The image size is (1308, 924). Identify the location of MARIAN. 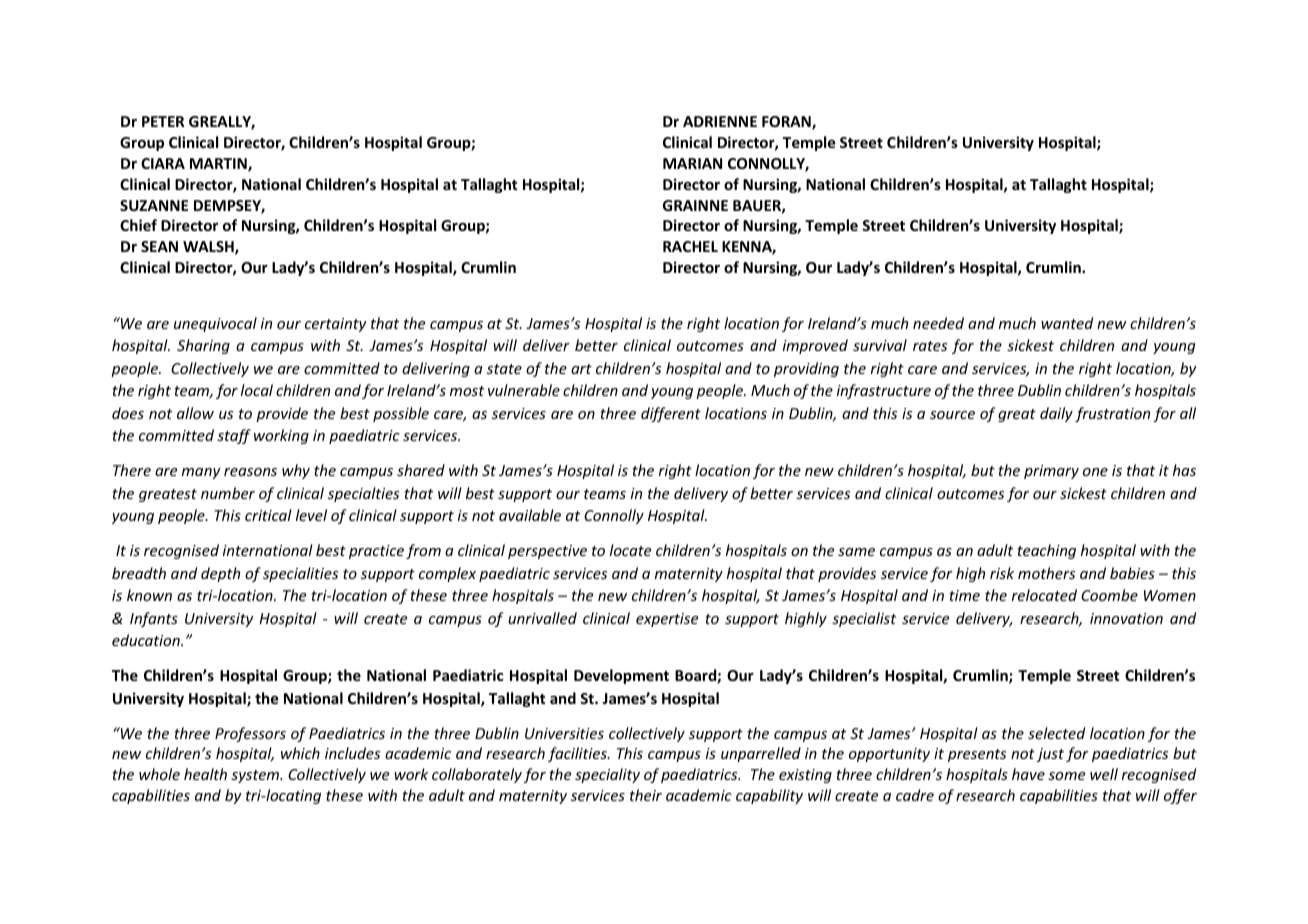
(692, 163).
